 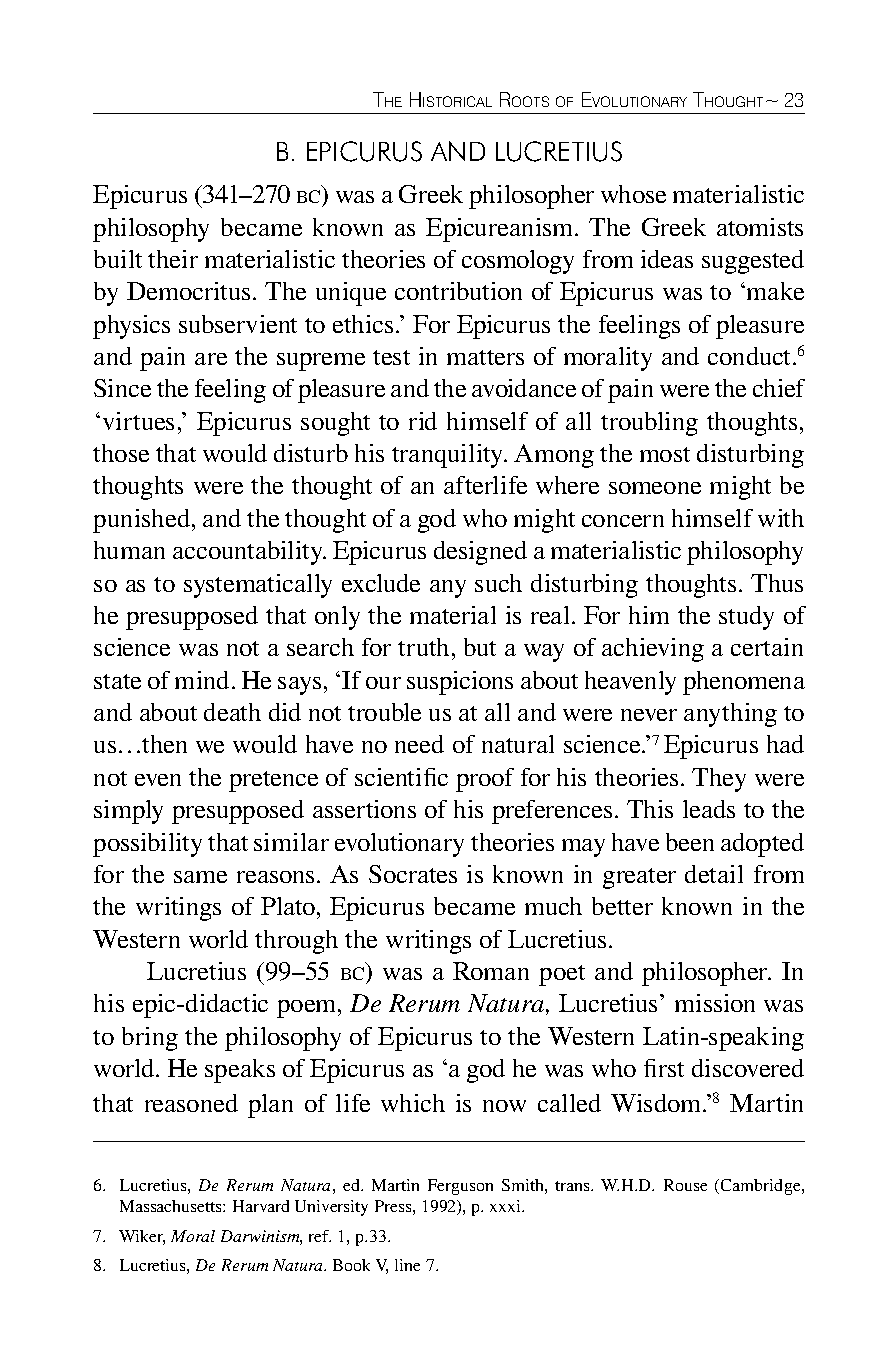 I want to click on anything, so click(x=730, y=715).
